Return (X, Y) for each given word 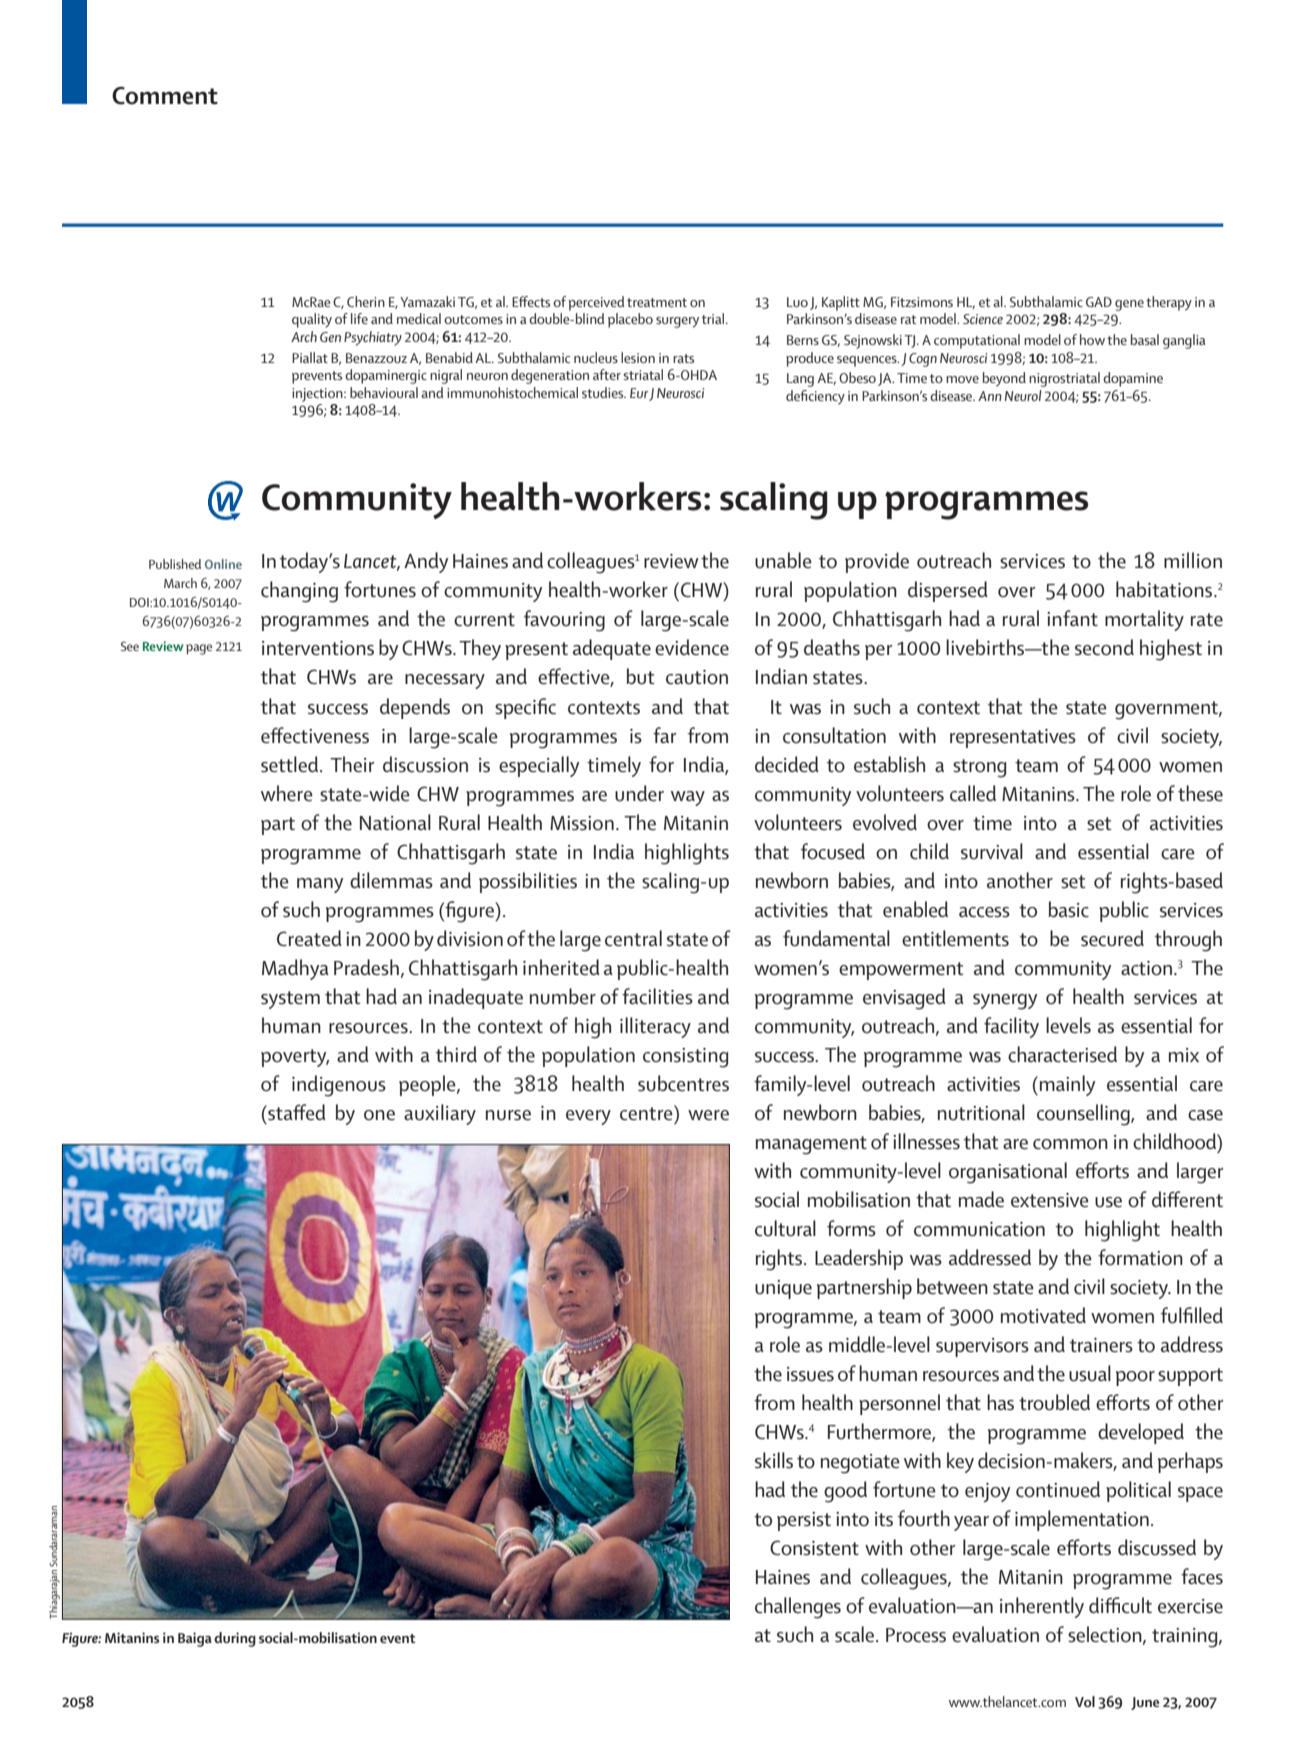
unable (783, 560)
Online (223, 564)
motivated (1043, 1315)
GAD (1099, 302)
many (320, 885)
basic (1069, 909)
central (633, 938)
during (235, 1639)
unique (783, 1289)
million (1193, 560)
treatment (657, 302)
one (379, 1115)
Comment (165, 96)
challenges (798, 1608)
